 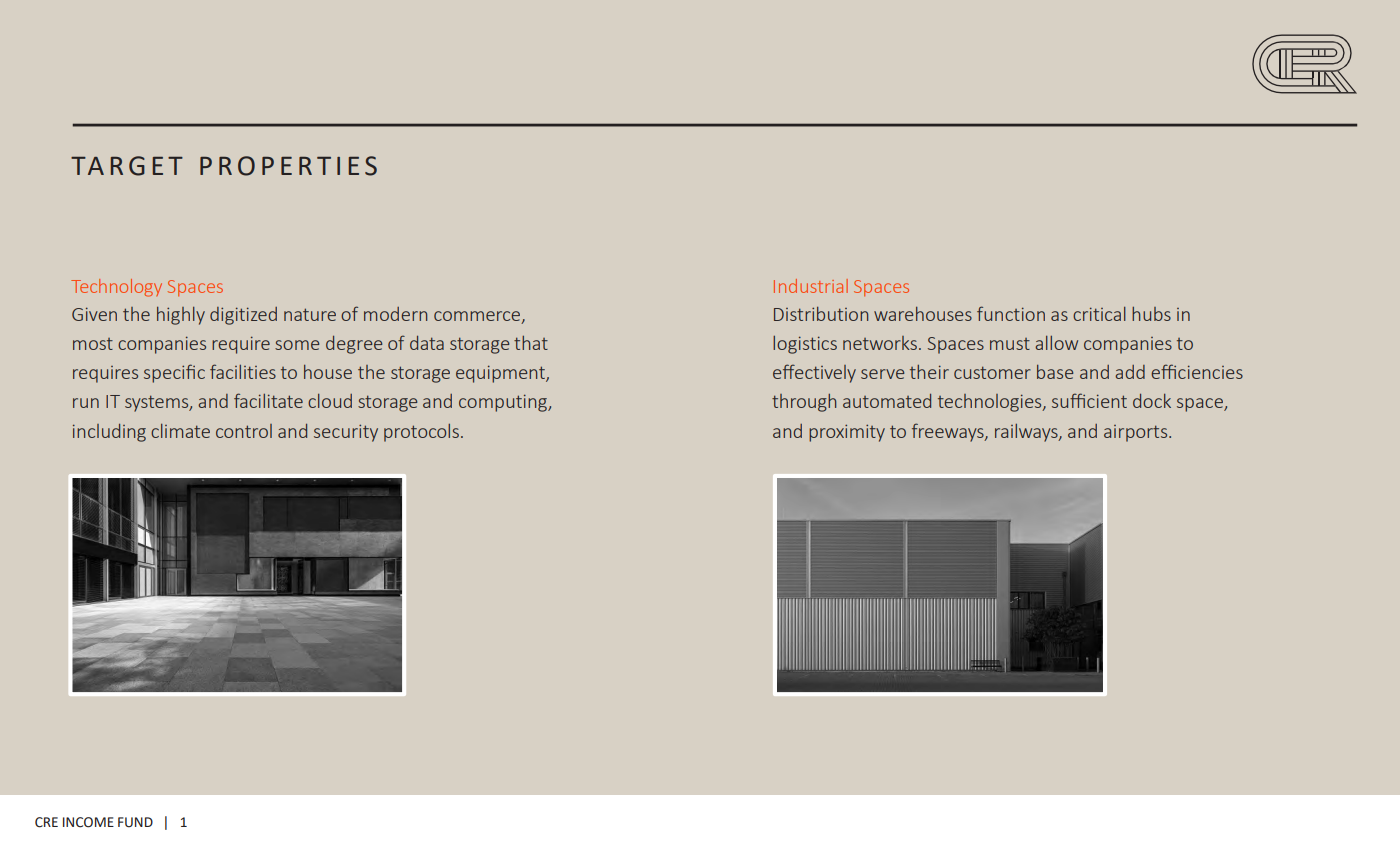 I want to click on INCOME, so click(x=88, y=822).
